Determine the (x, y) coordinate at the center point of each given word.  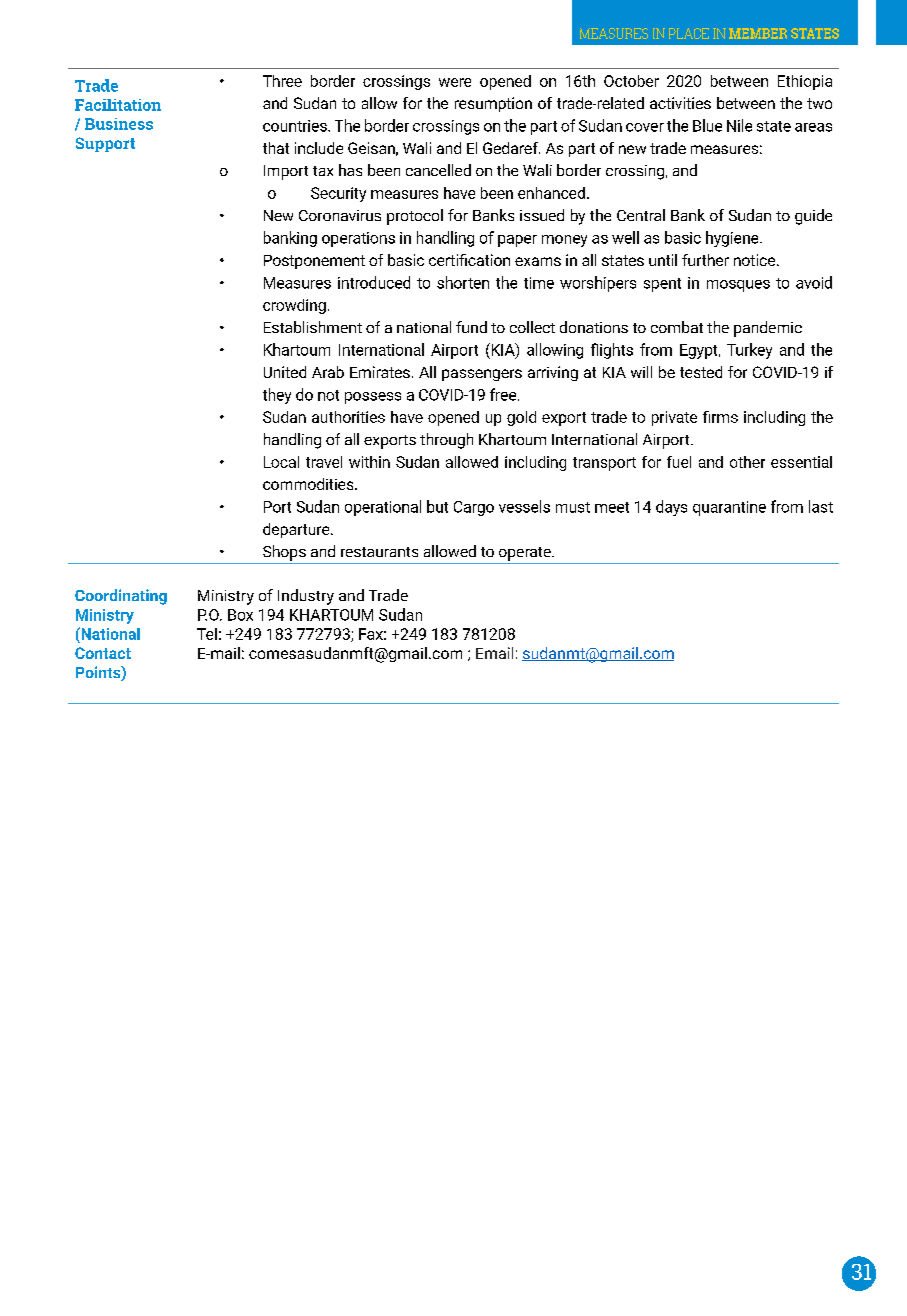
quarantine (729, 508)
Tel (207, 634)
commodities (309, 484)
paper (517, 241)
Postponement (314, 262)
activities (680, 103)
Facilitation (118, 105)
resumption (493, 104)
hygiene (733, 239)
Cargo (474, 508)
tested (701, 372)
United (285, 372)
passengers (482, 375)
